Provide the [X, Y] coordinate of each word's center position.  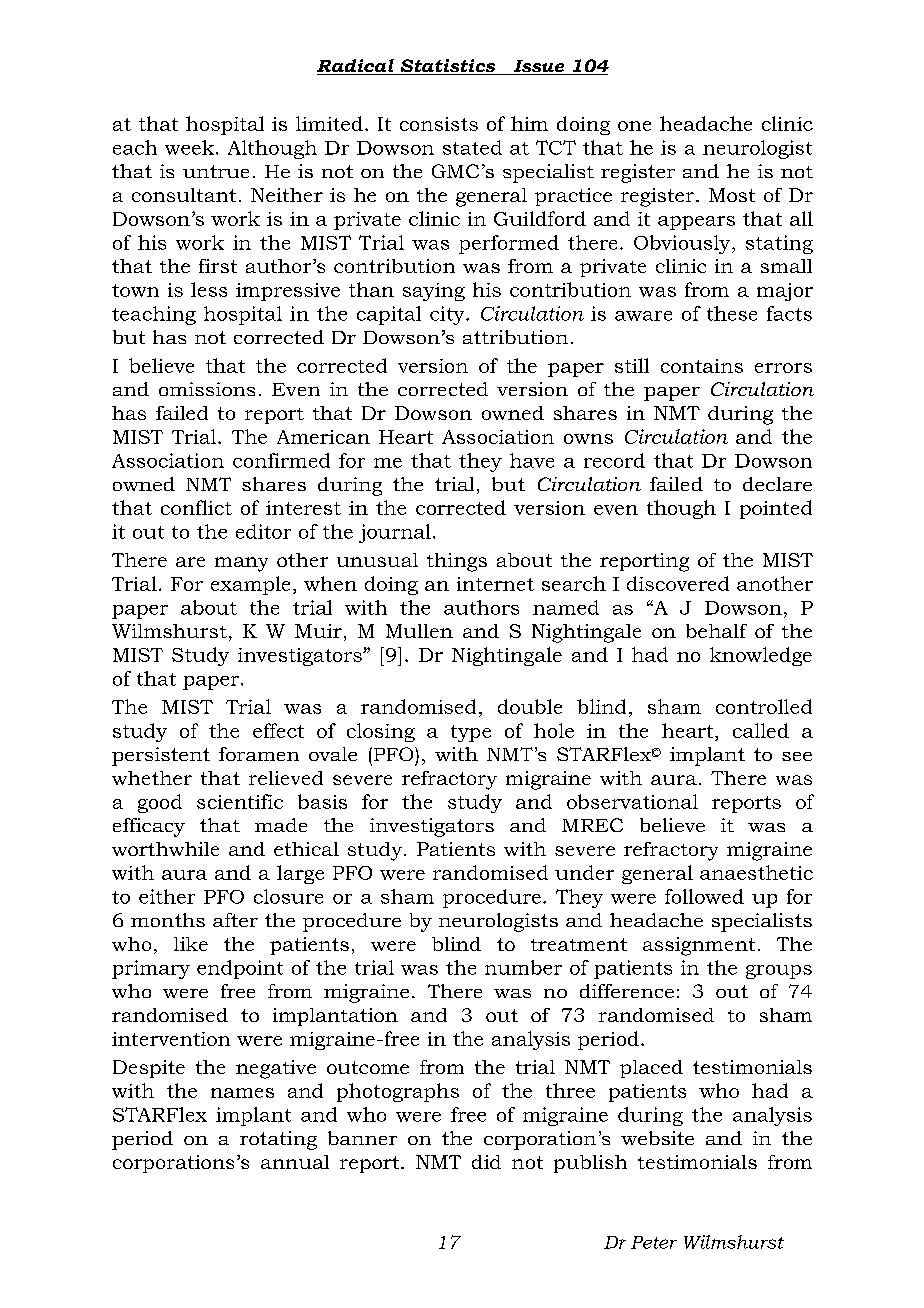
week [191, 147]
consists [439, 124]
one [634, 126]
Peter [654, 1242]
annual [295, 1162]
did [486, 1162]
